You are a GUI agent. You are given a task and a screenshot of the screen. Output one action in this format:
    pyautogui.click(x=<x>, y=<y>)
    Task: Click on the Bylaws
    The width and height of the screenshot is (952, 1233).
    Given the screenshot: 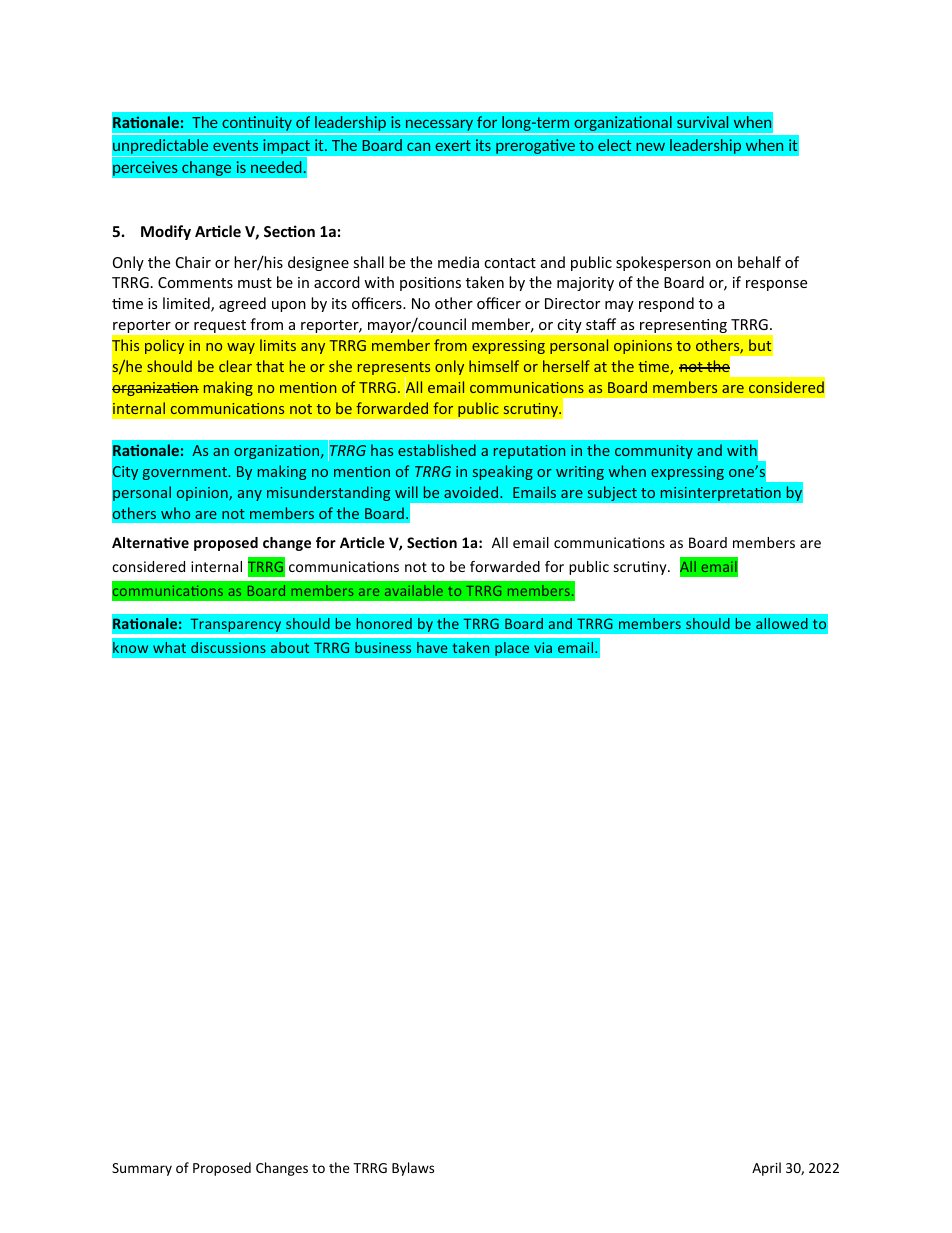 What is the action you would take?
    pyautogui.click(x=413, y=1169)
